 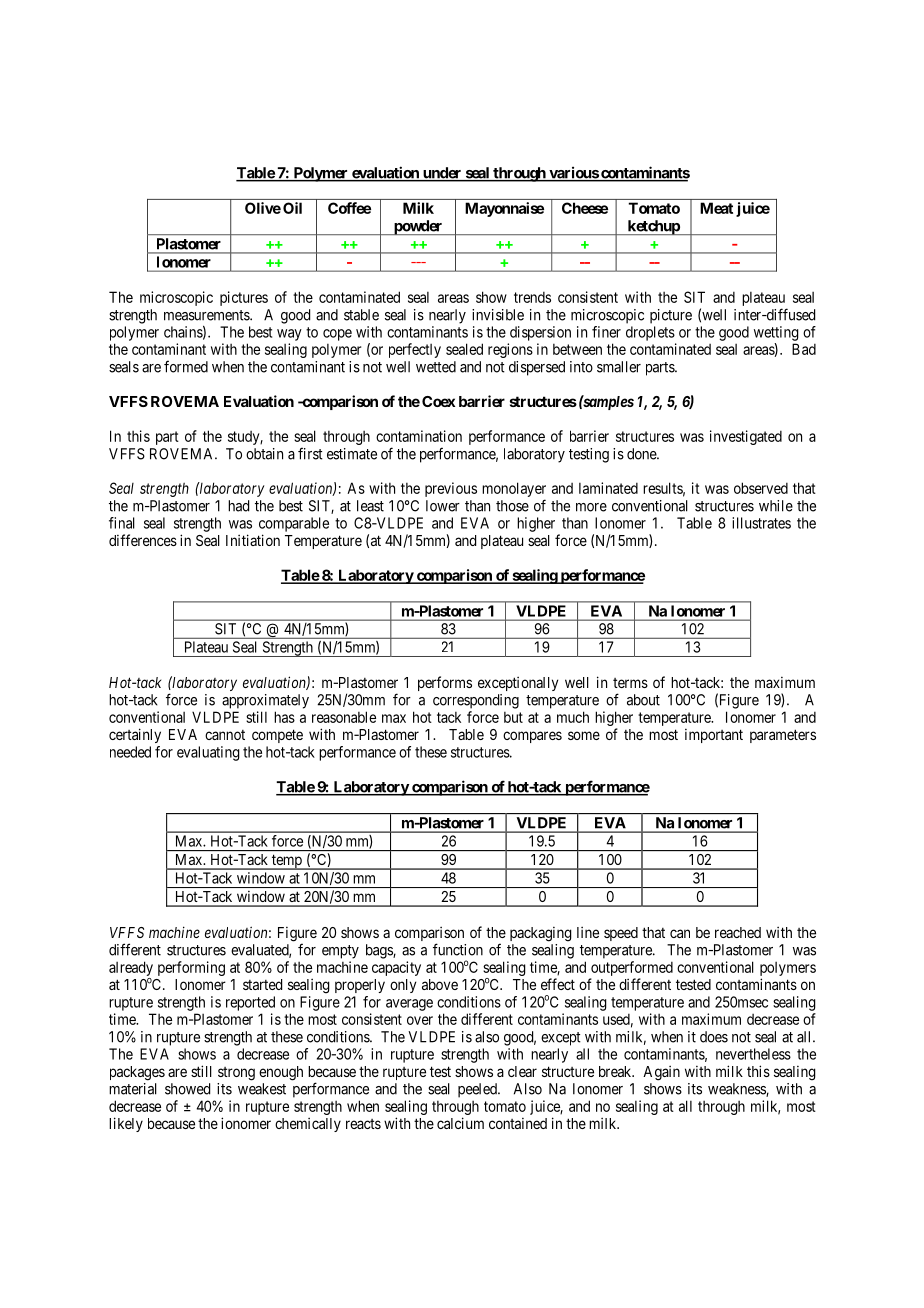 I want to click on terms, so click(x=630, y=683).
